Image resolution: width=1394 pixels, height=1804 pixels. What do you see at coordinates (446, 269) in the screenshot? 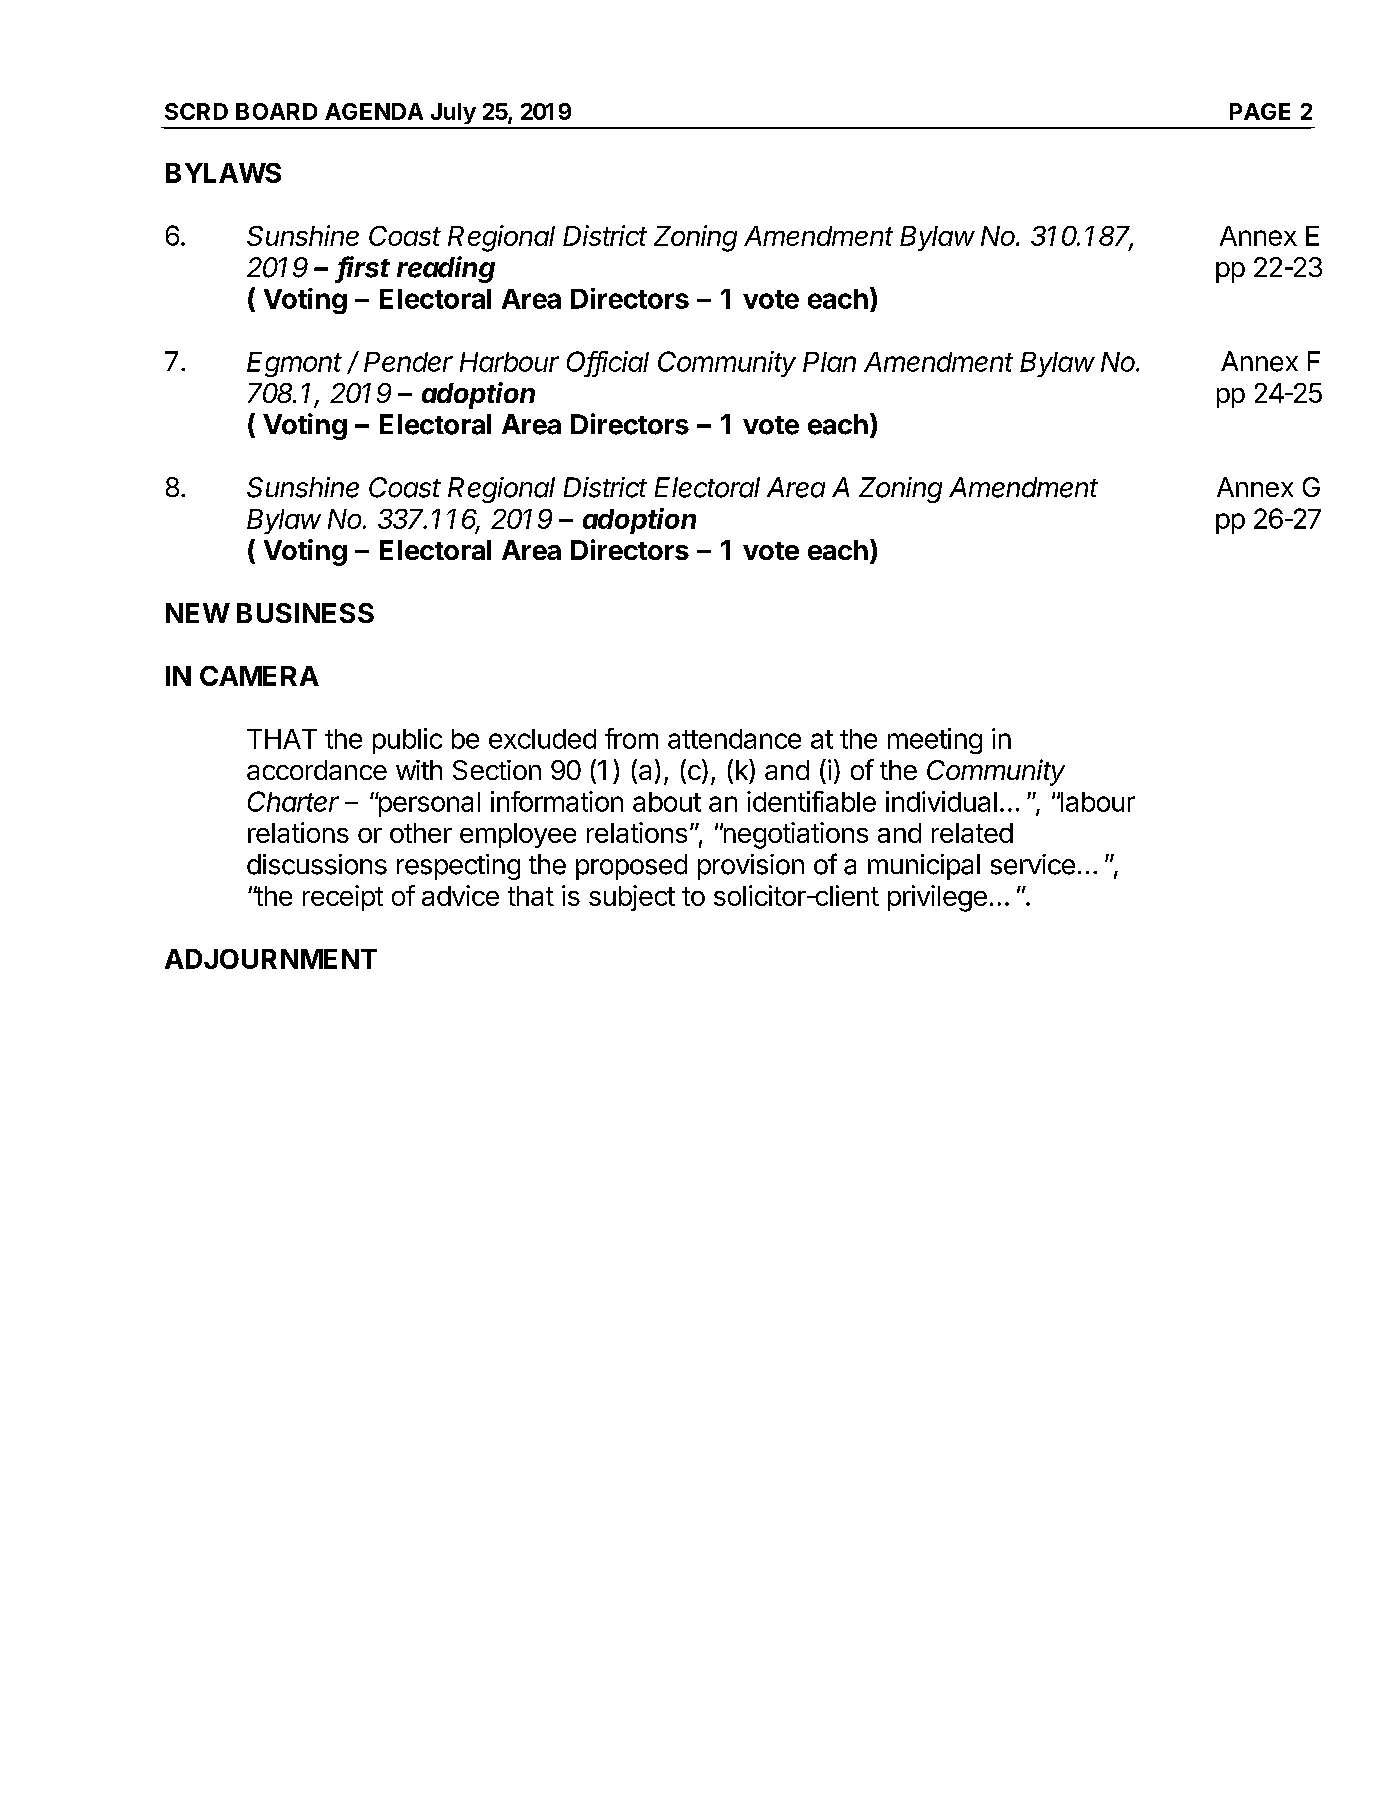
I see `reading` at bounding box center [446, 269].
